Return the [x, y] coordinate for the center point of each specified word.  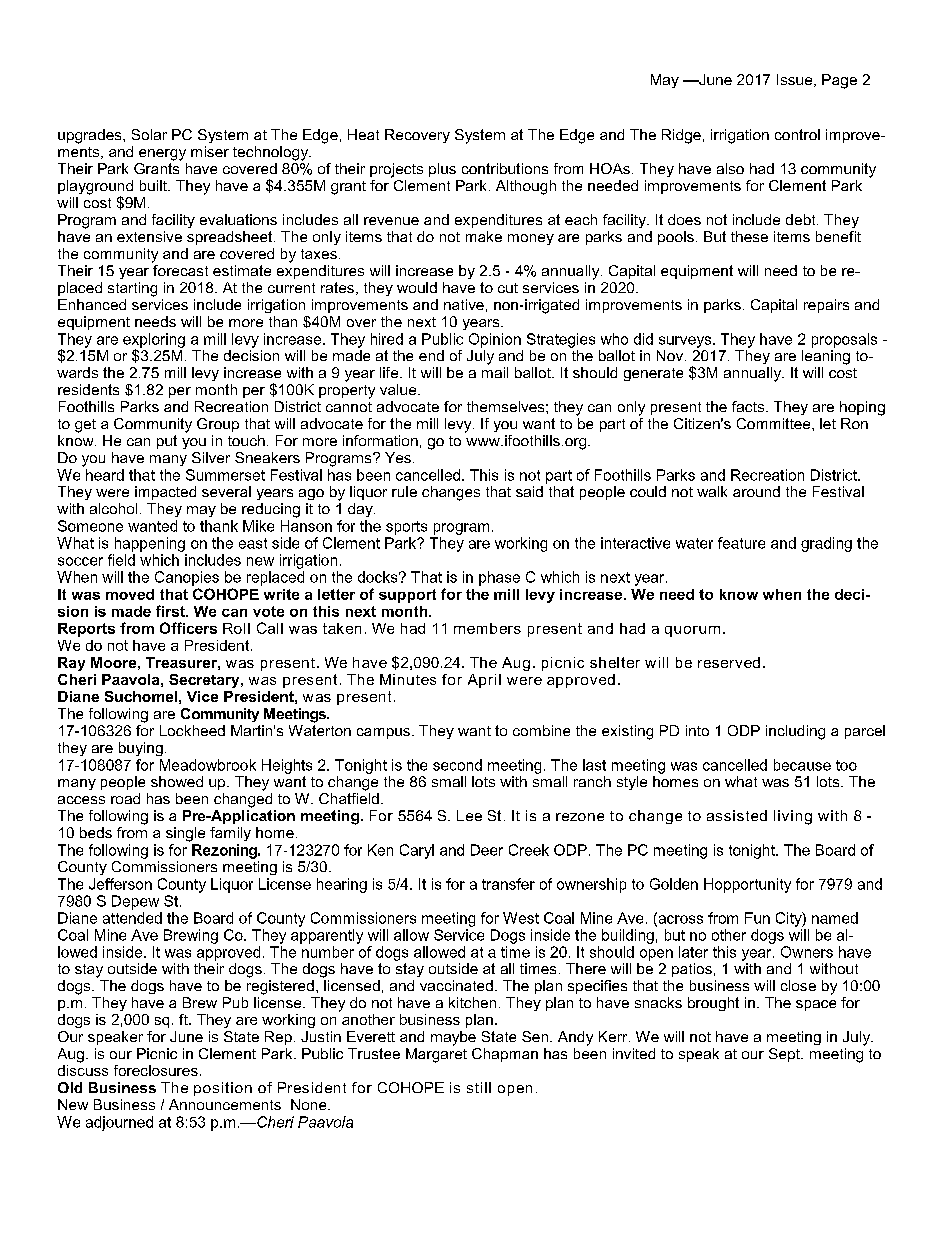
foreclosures [156, 1070]
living [793, 817]
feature [741, 543]
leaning [826, 357]
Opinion [495, 340]
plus [442, 170]
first [171, 611]
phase [499, 578]
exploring [154, 341]
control [797, 134]
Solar [149, 134]
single [185, 834]
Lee [469, 815]
